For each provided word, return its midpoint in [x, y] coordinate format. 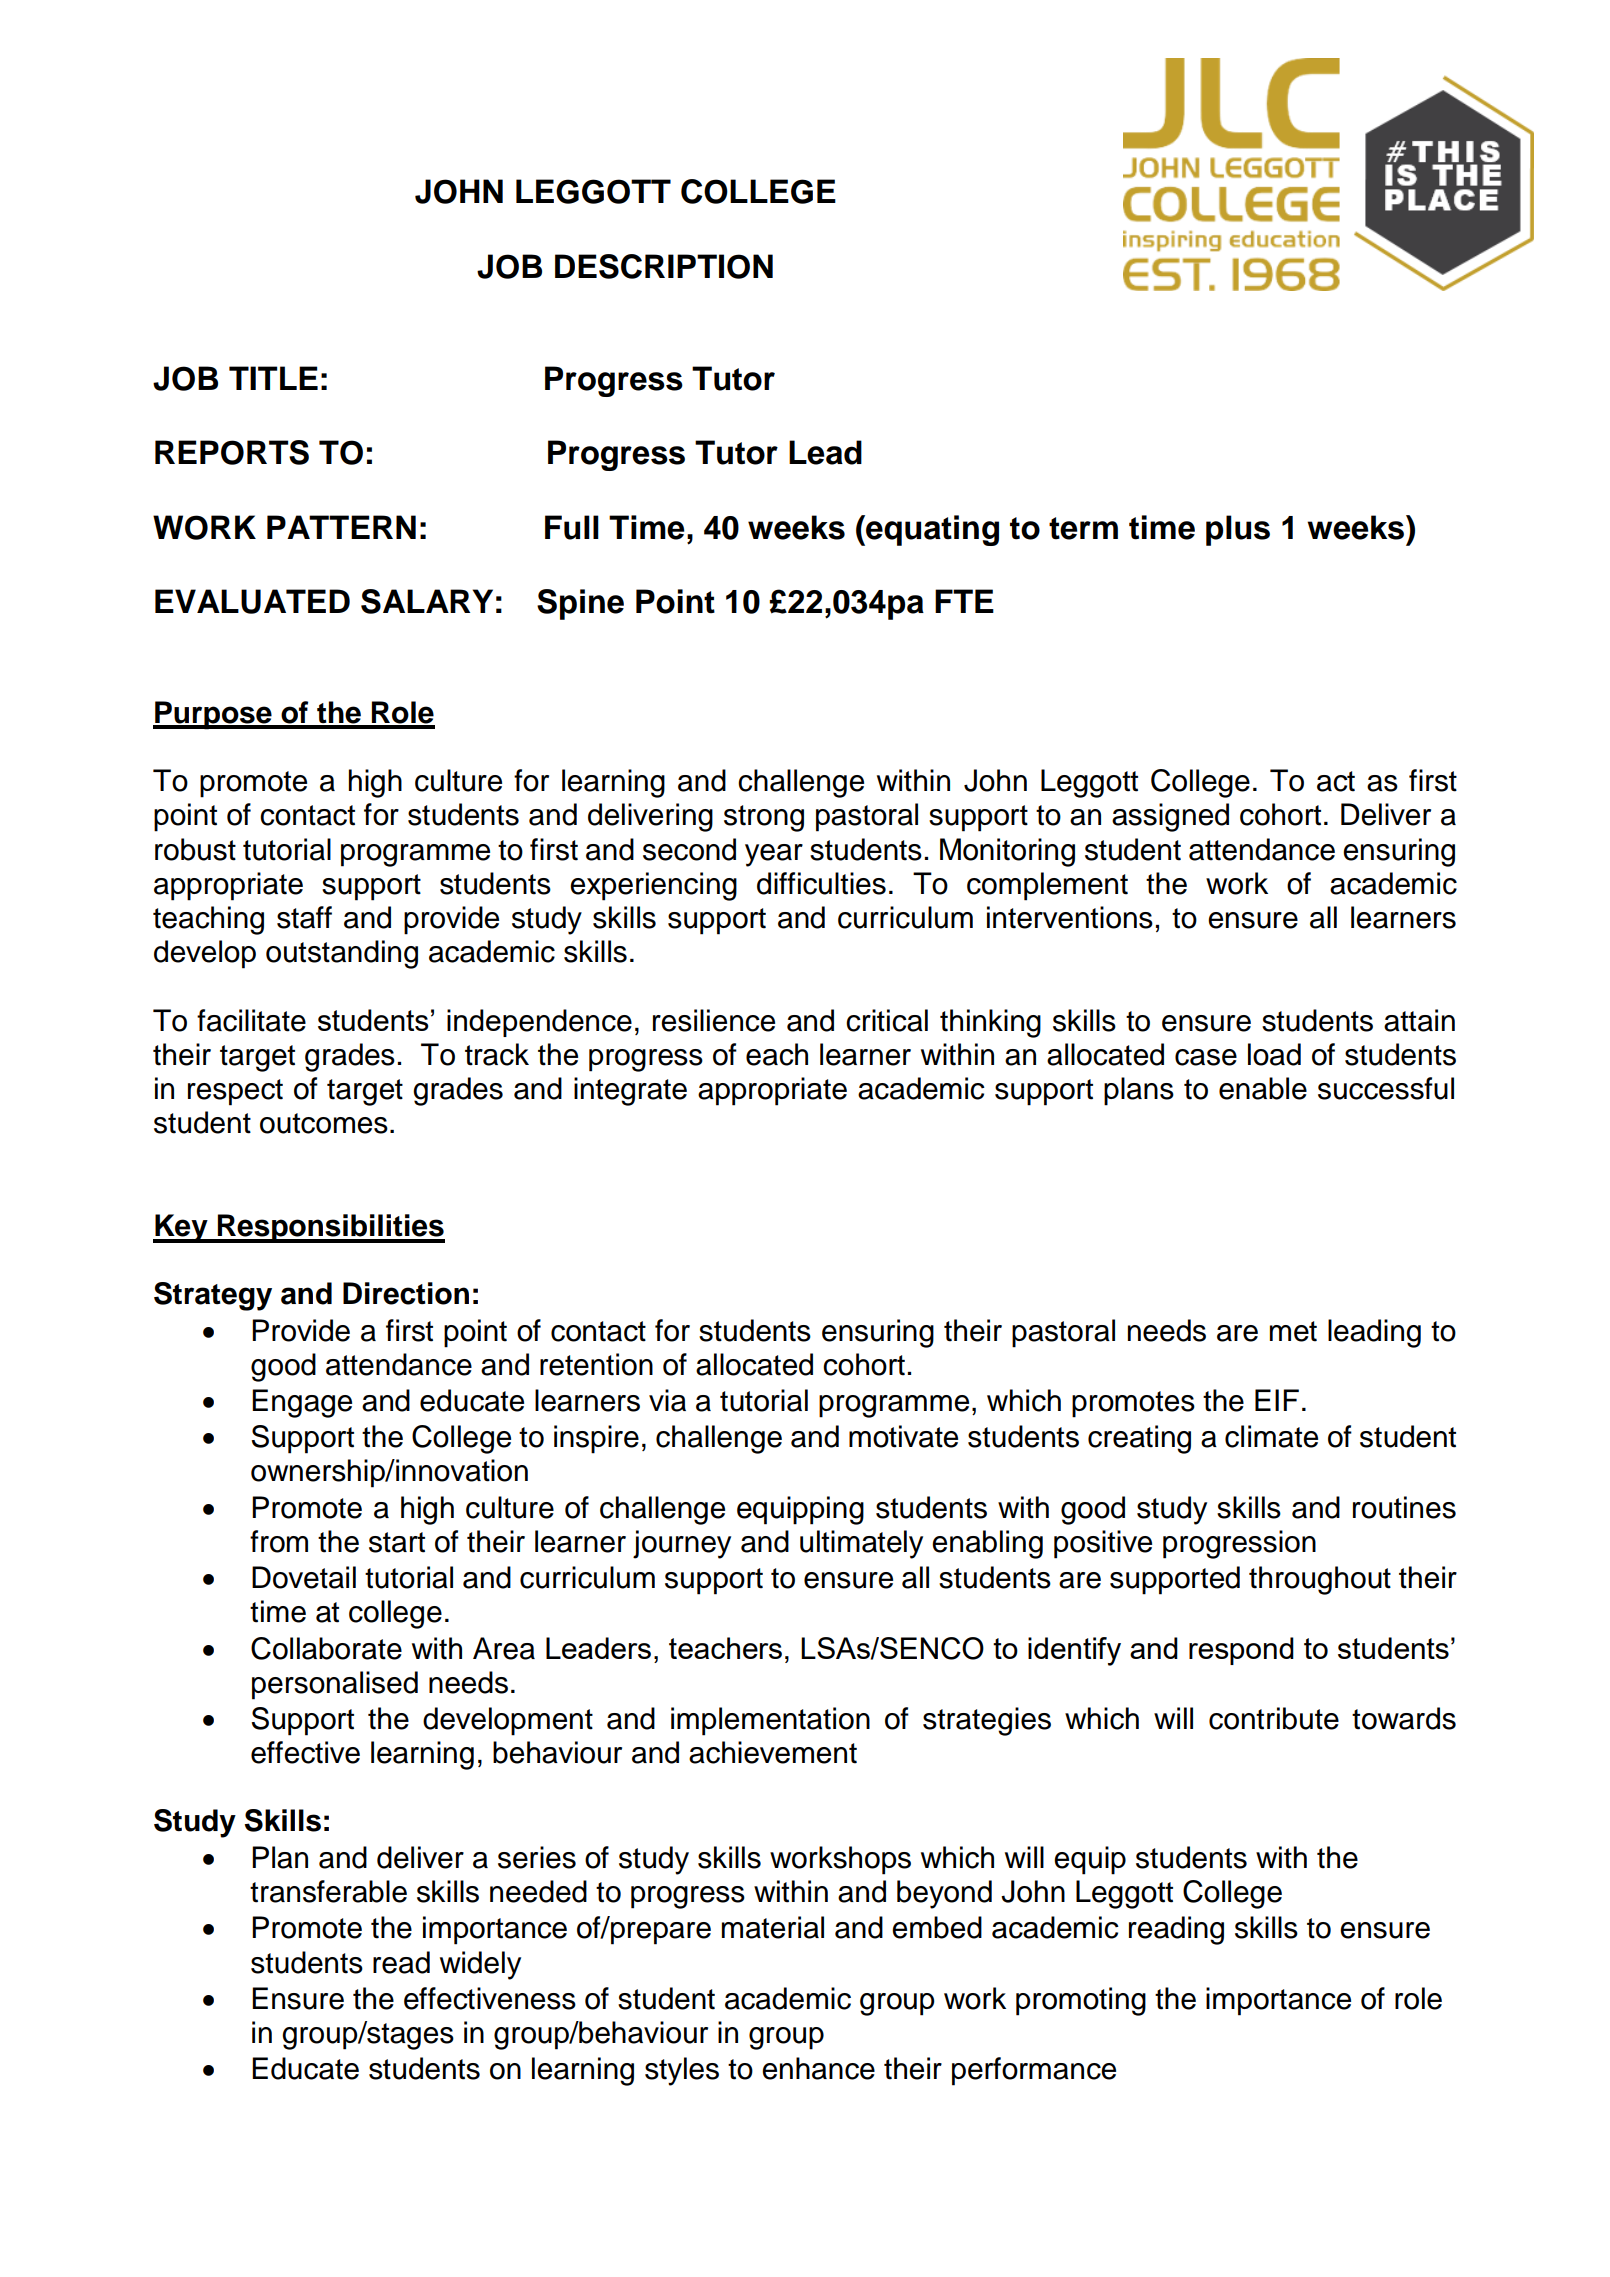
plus [1238, 530]
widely [480, 1965]
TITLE [273, 378]
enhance [818, 2068]
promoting [1081, 2001]
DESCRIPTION [664, 266]
